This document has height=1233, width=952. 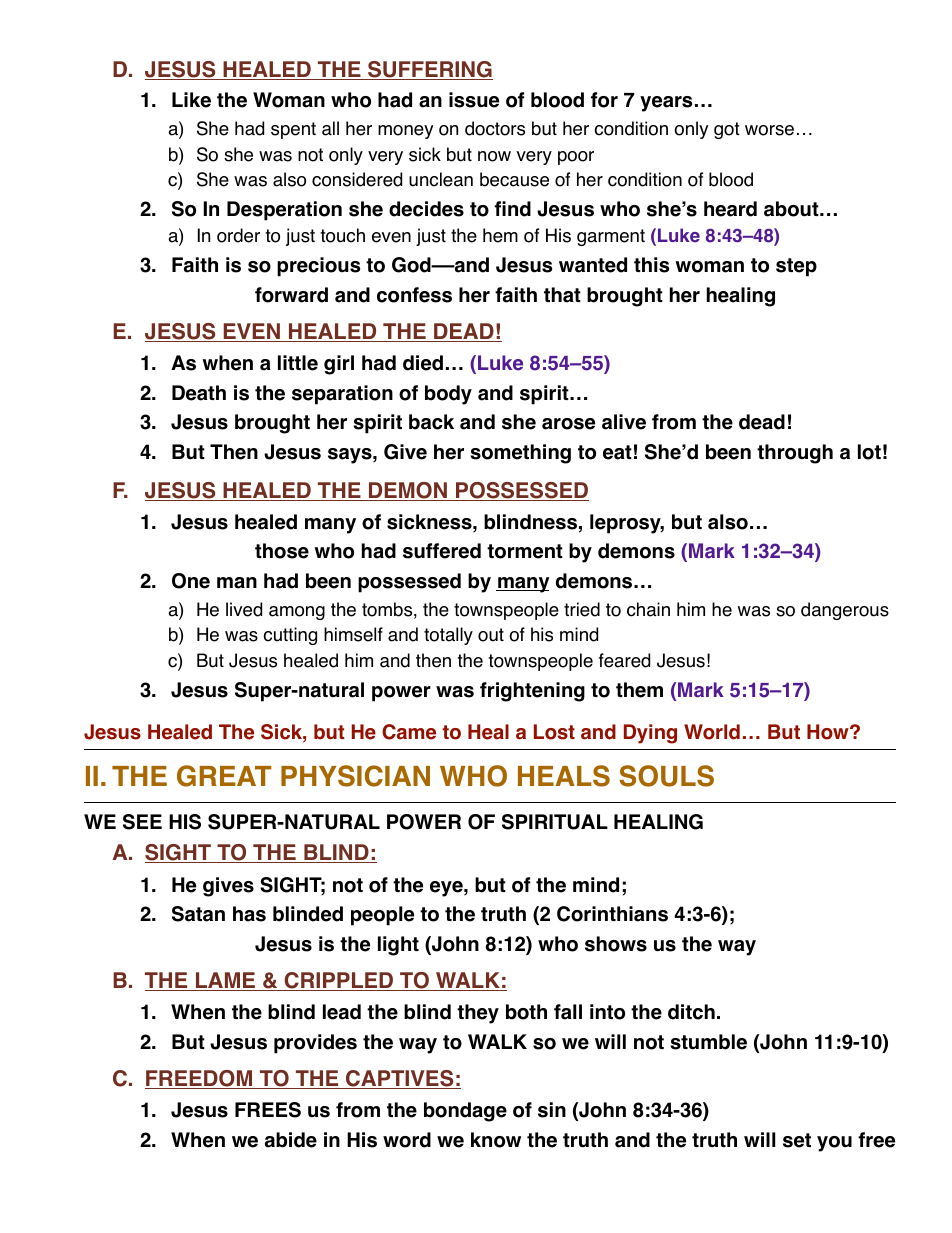 I want to click on GREAT, so click(x=224, y=776).
